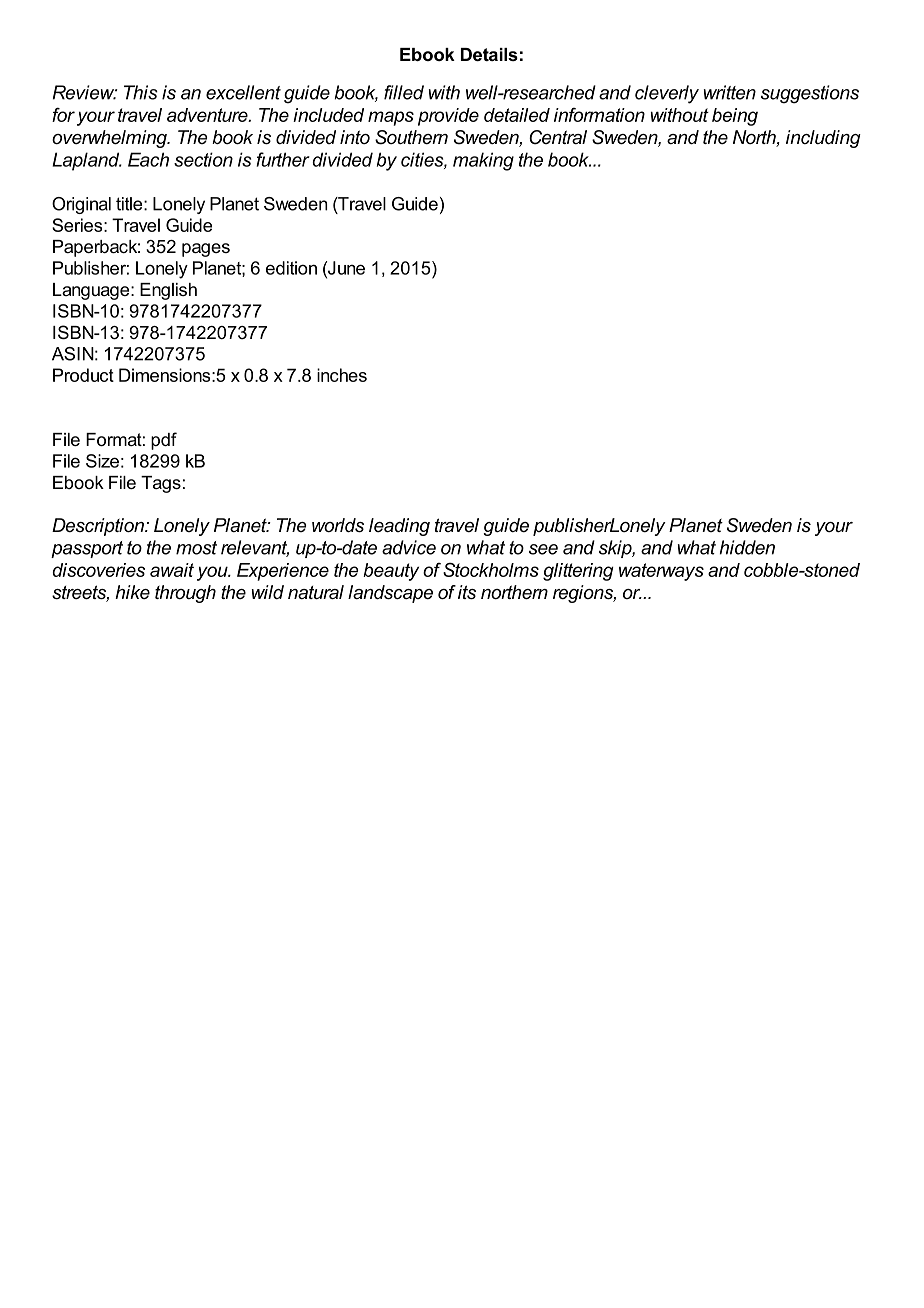 The width and height of the image is (924, 1308). Describe the element at coordinates (489, 54) in the image. I see `Details` at that location.
